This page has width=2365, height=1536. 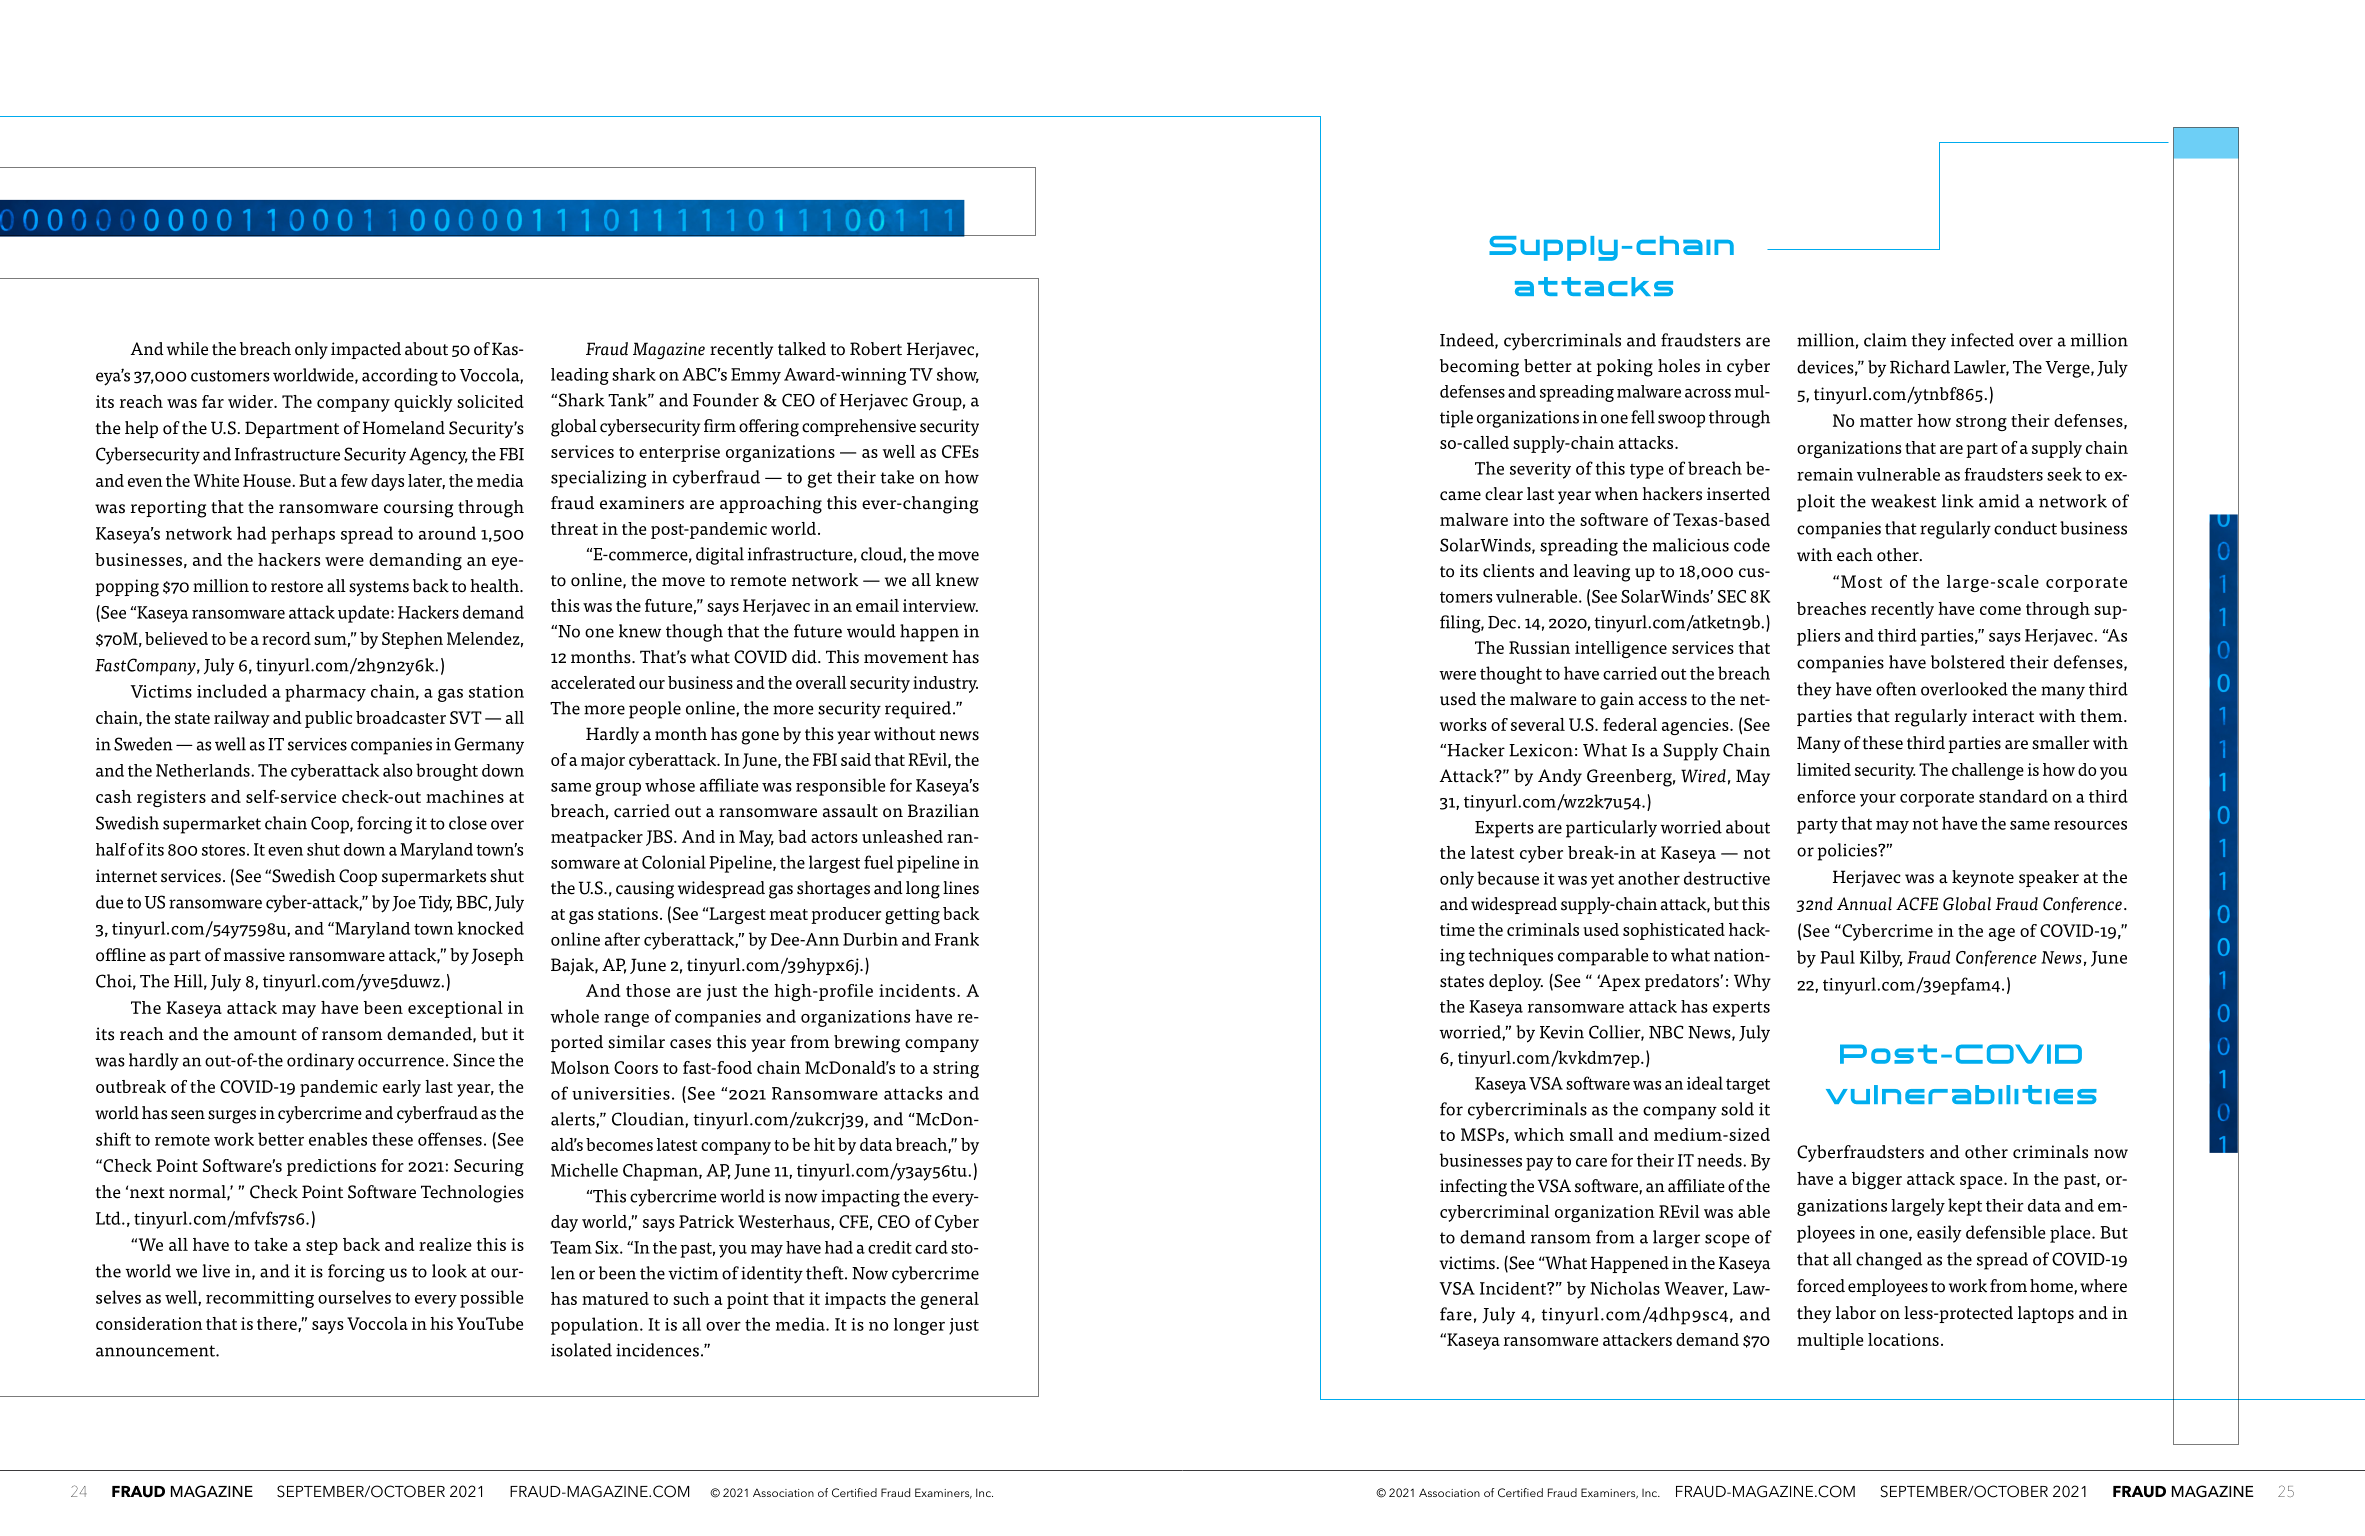 What do you see at coordinates (402, 1088) in the page?
I see `early` at bounding box center [402, 1088].
